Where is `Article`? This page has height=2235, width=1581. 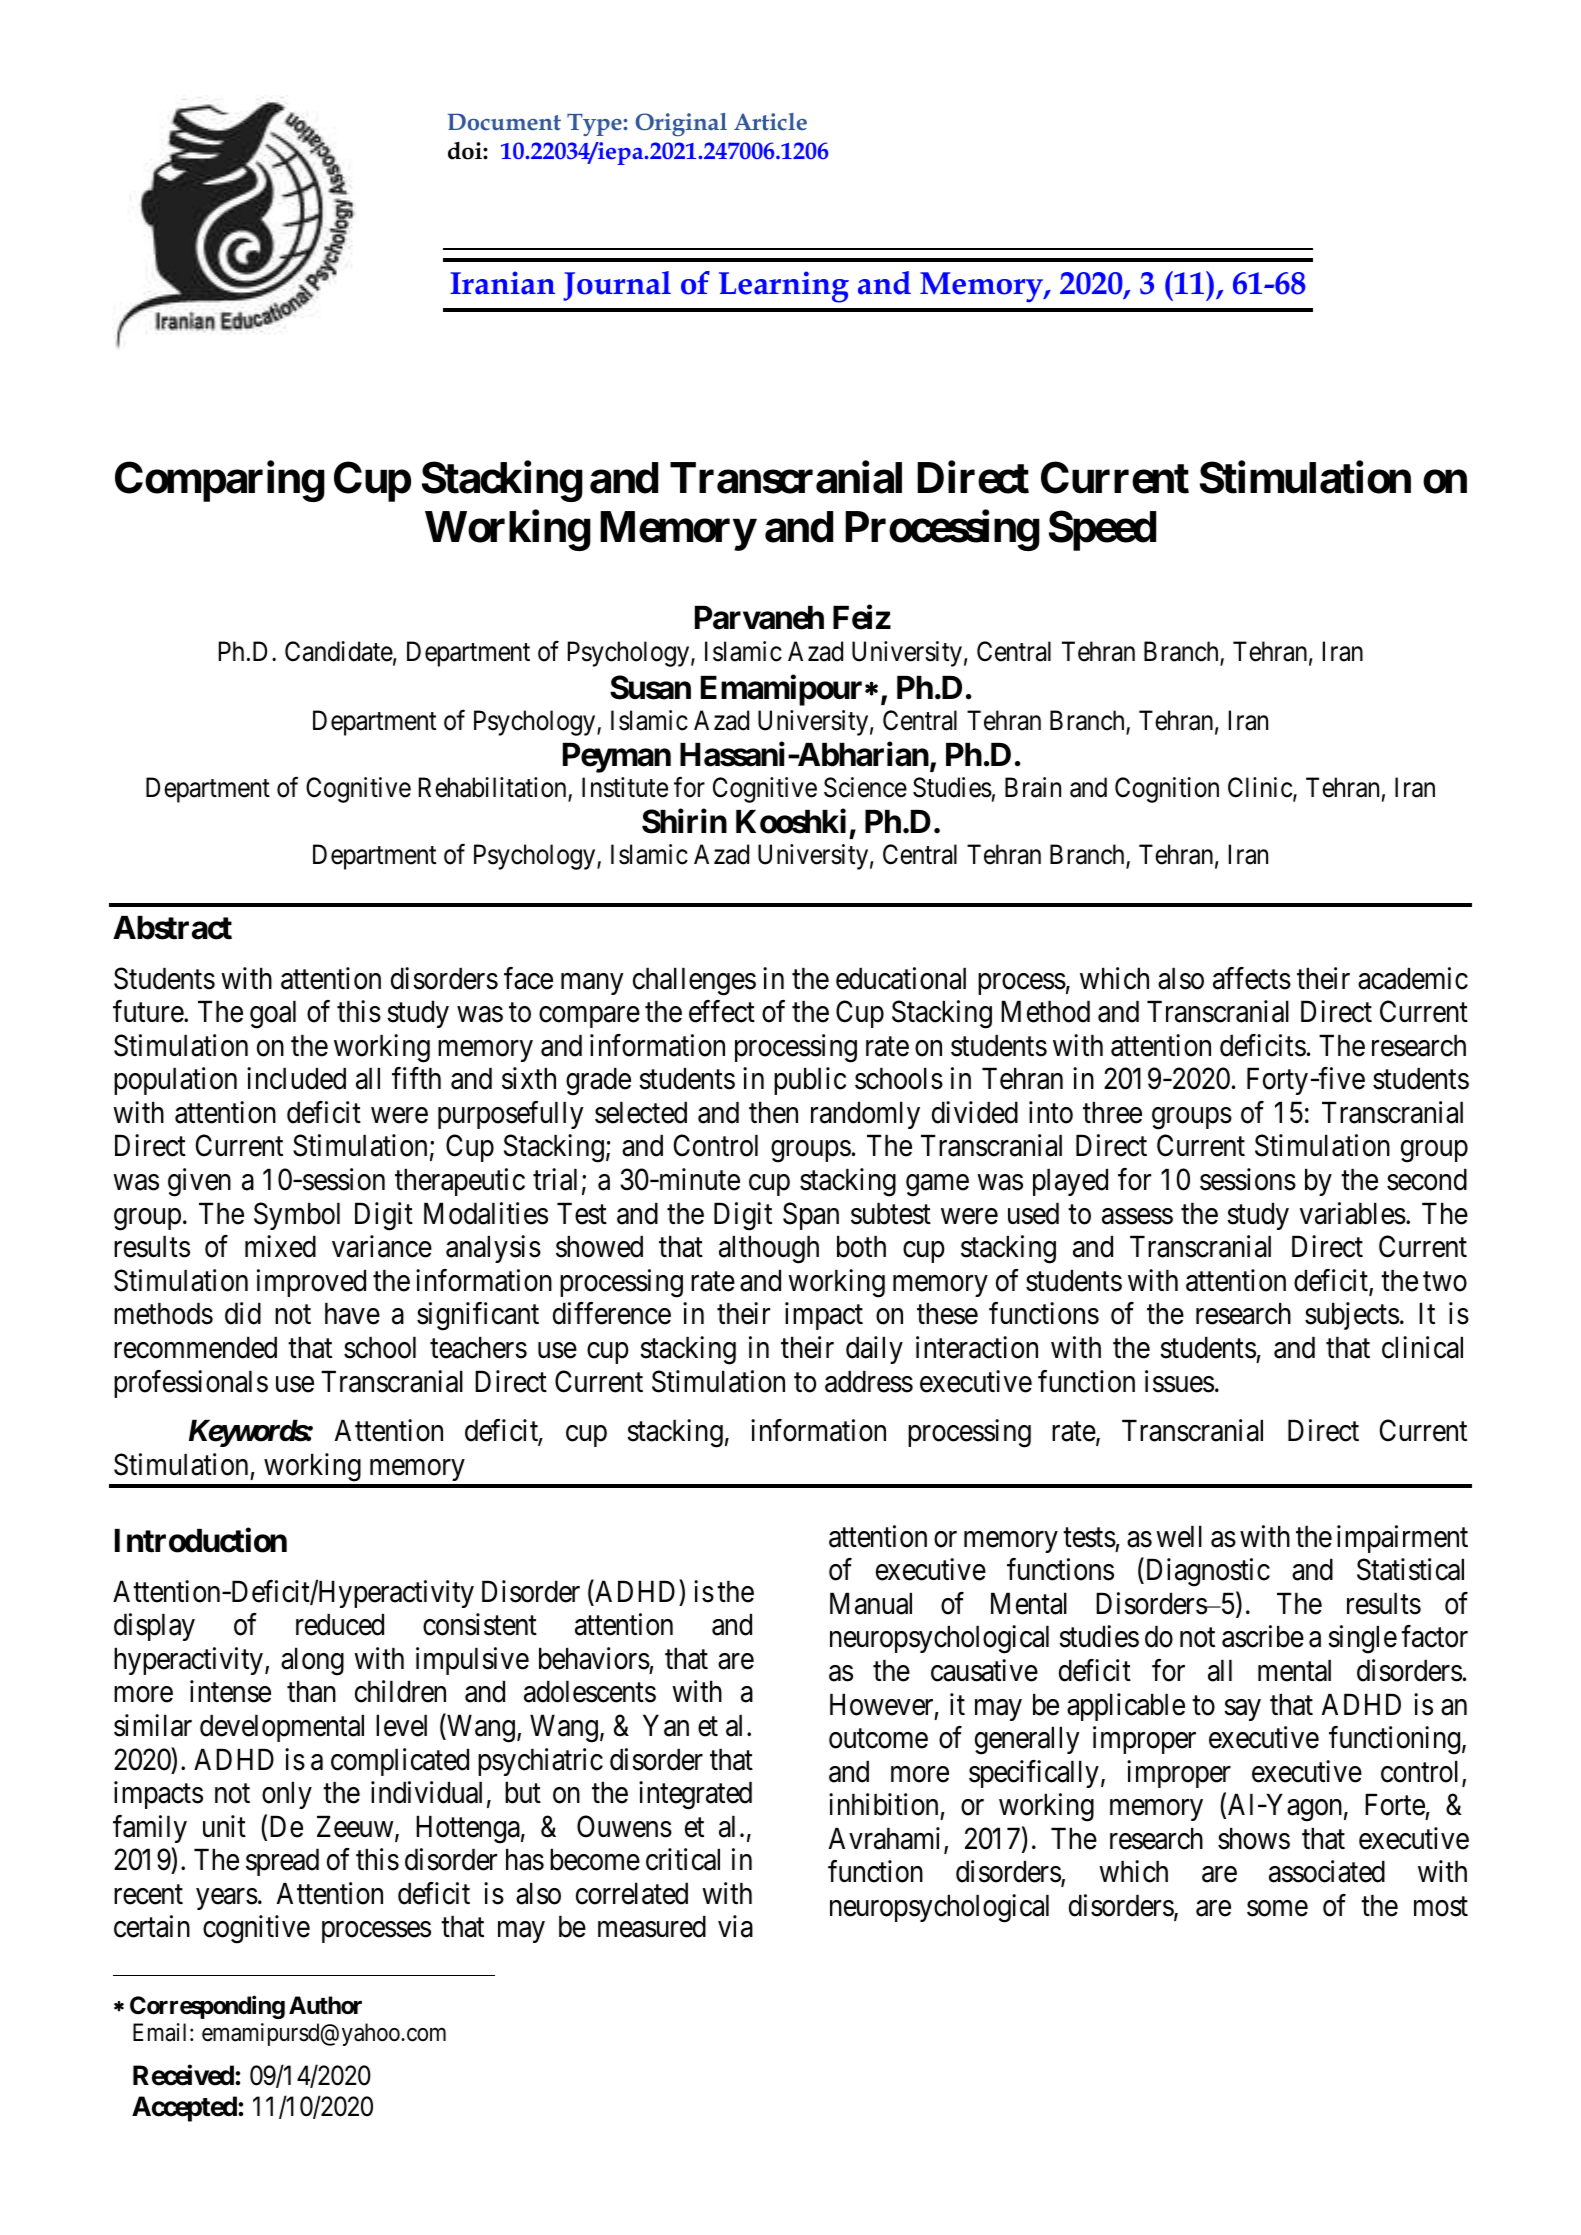
Article is located at coordinates (770, 121).
